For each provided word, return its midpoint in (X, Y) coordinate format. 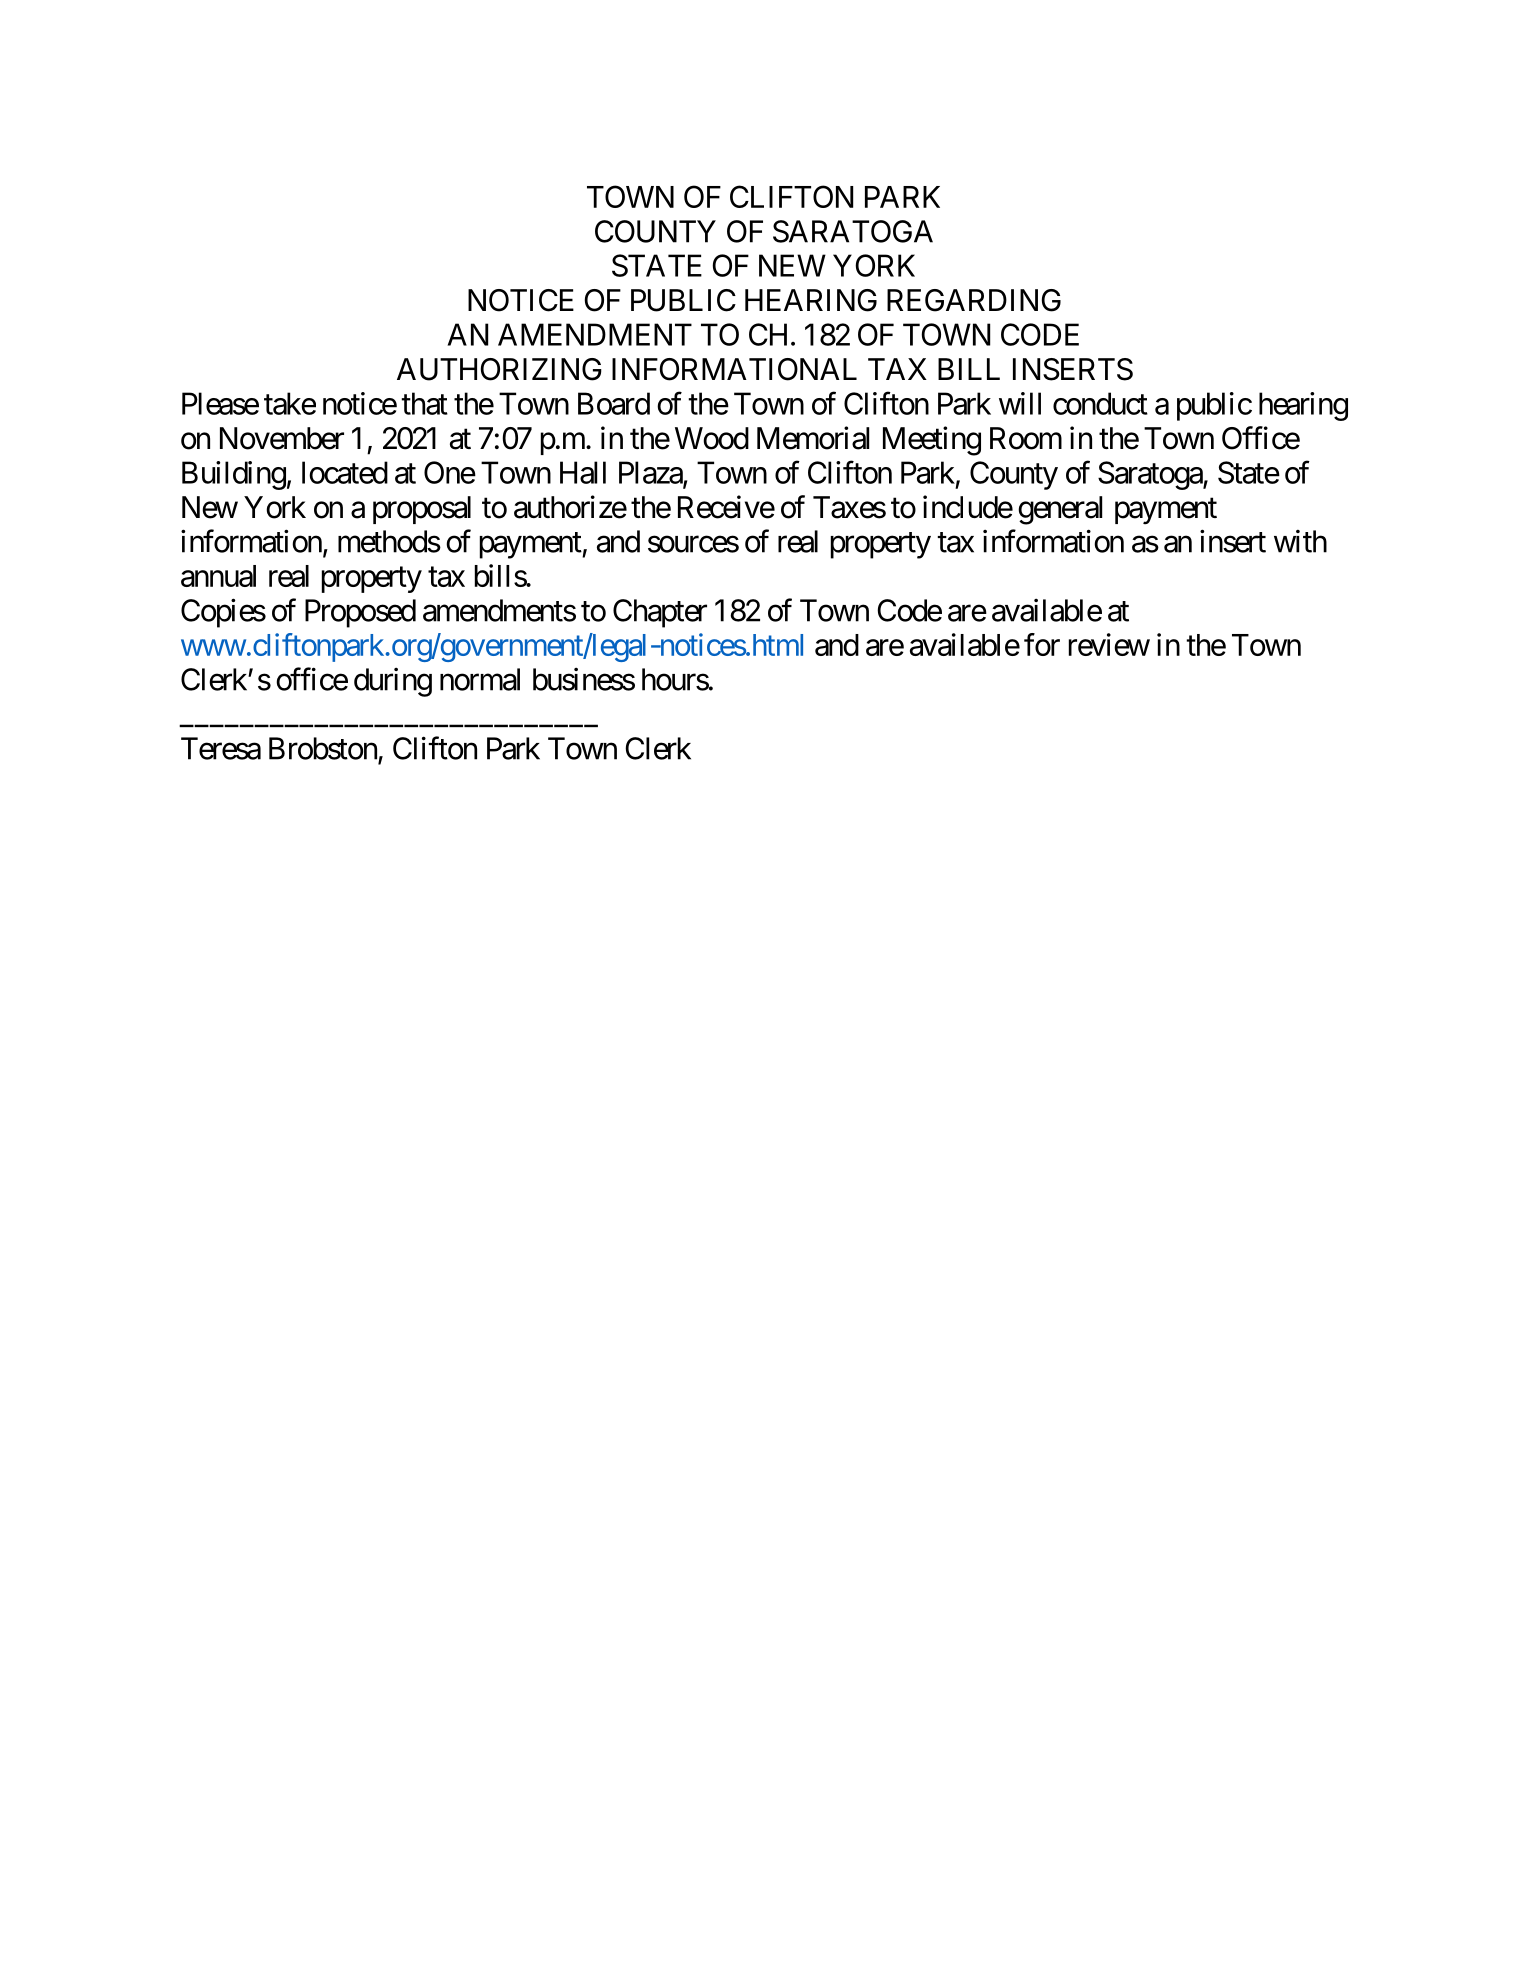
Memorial (813, 438)
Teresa (221, 748)
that (424, 403)
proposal (422, 510)
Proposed (360, 613)
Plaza (651, 473)
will (1020, 403)
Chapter (660, 613)
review (1109, 644)
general (1060, 510)
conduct (1100, 403)
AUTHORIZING (499, 369)
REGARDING (974, 300)
